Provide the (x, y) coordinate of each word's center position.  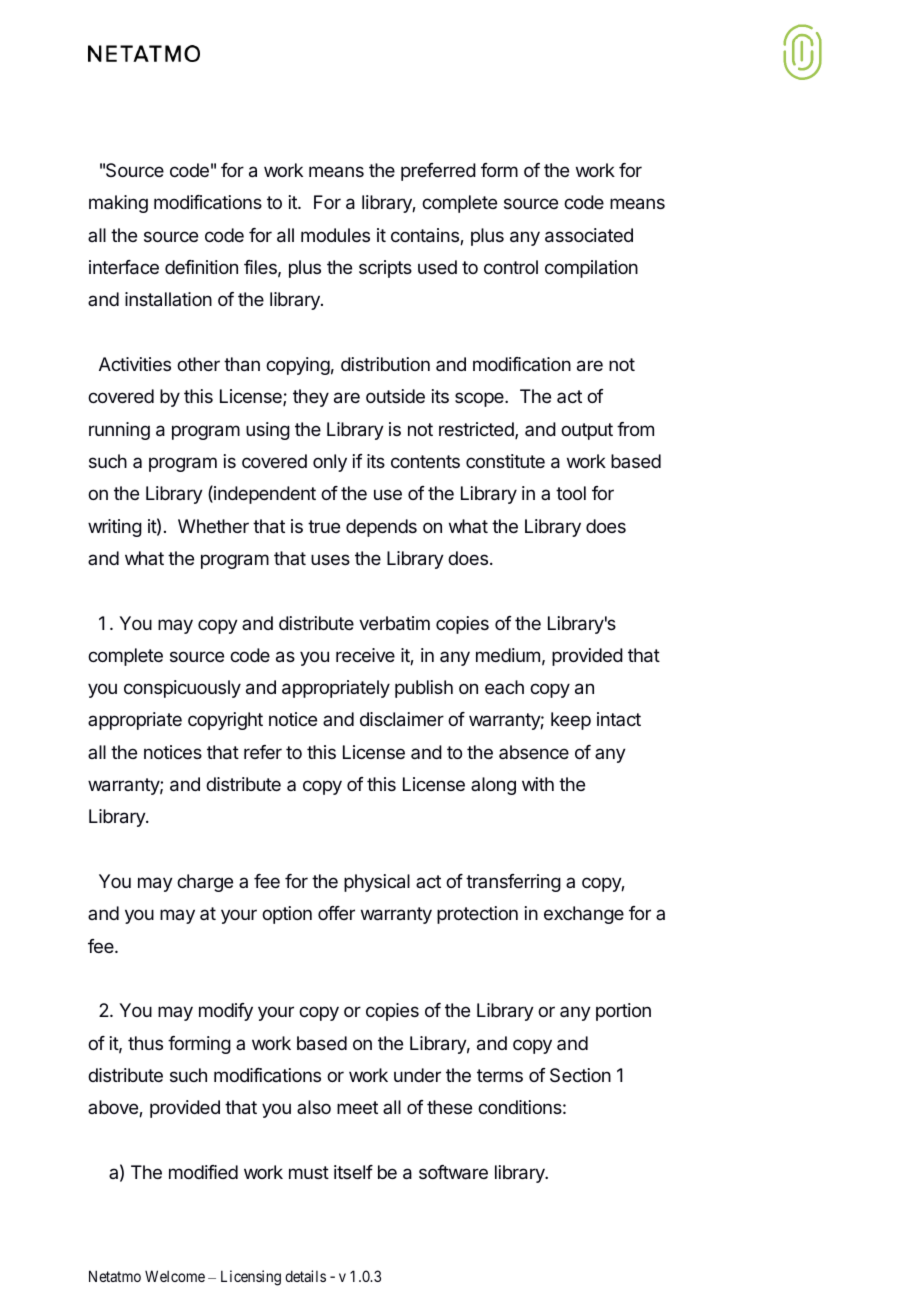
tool (571, 493)
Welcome (175, 1276)
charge (205, 883)
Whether (213, 526)
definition (201, 267)
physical (377, 883)
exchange (584, 915)
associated (589, 235)
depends (381, 528)
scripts (385, 269)
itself (353, 1172)
